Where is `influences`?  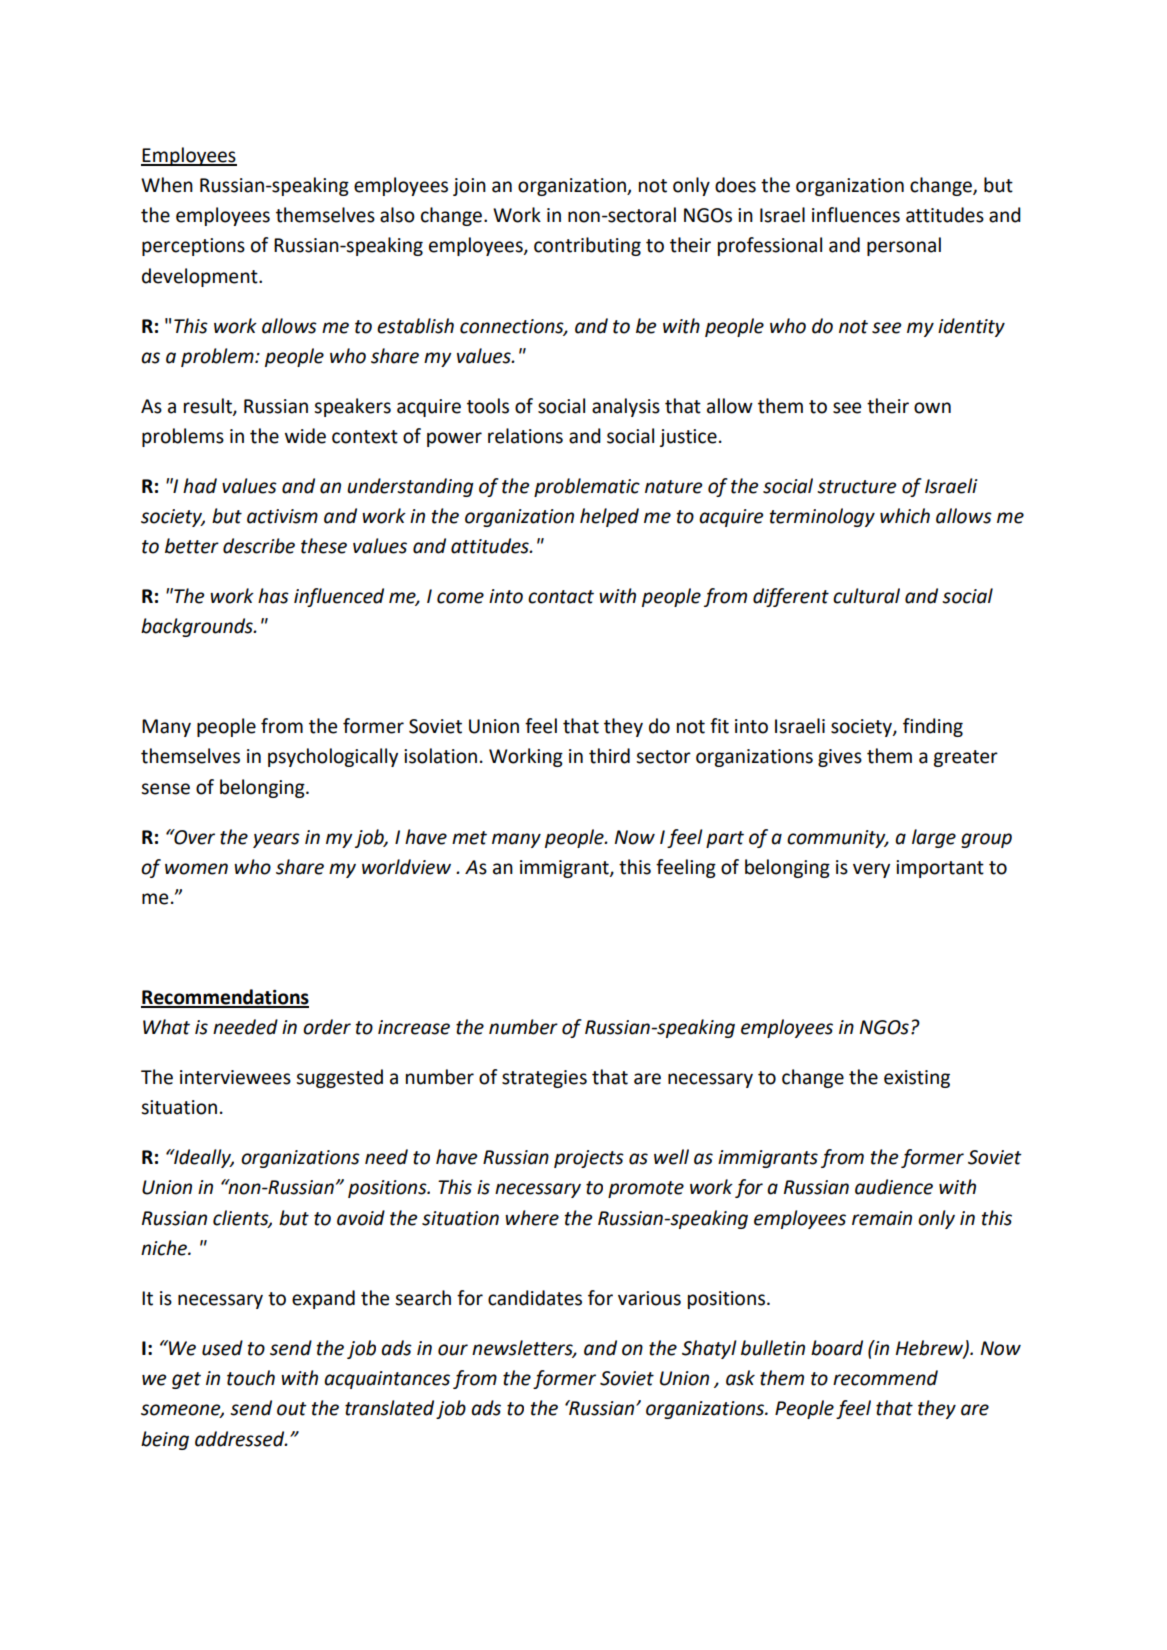
influences is located at coordinates (856, 215).
